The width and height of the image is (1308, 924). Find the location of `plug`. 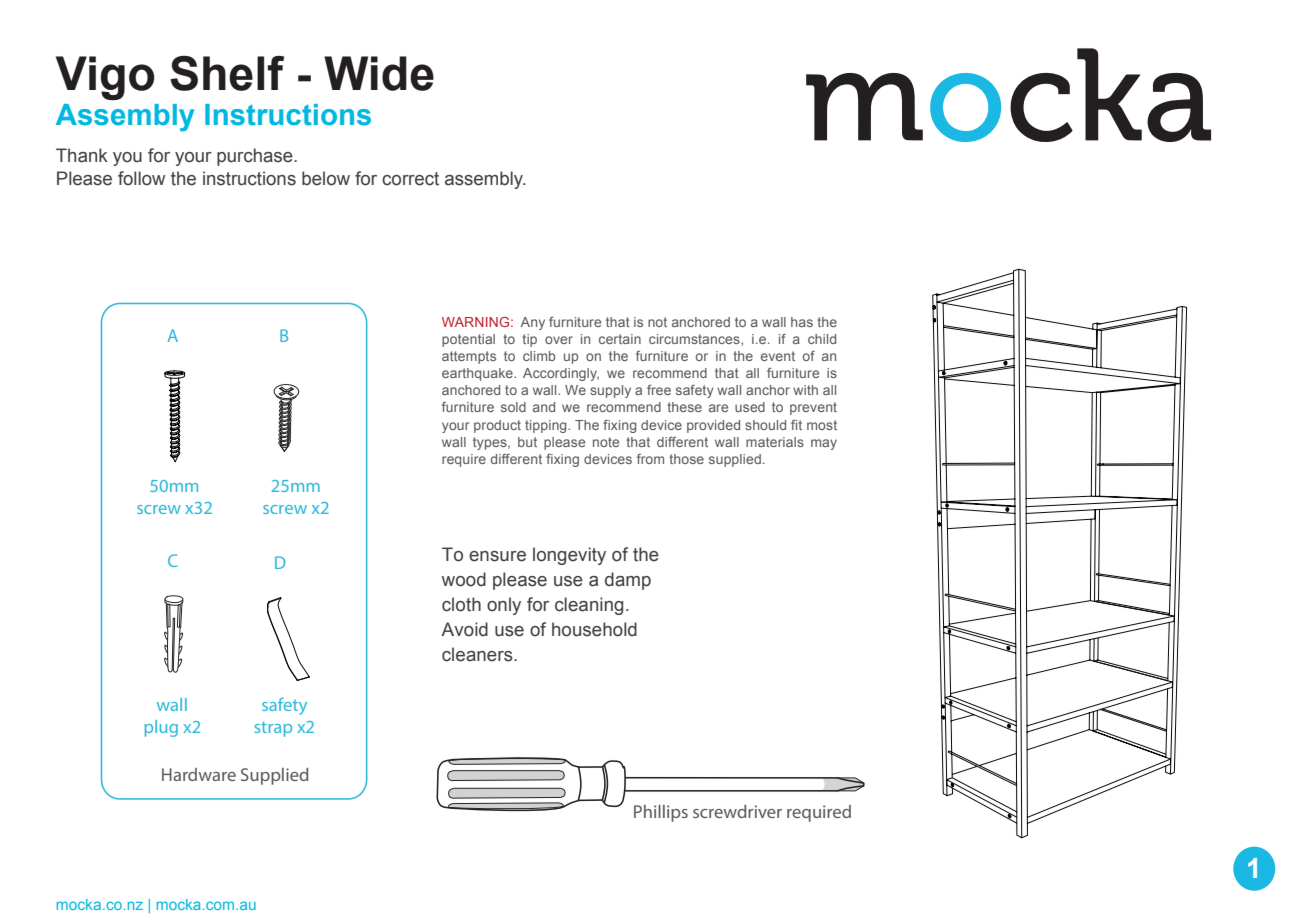

plug is located at coordinates (161, 728).
